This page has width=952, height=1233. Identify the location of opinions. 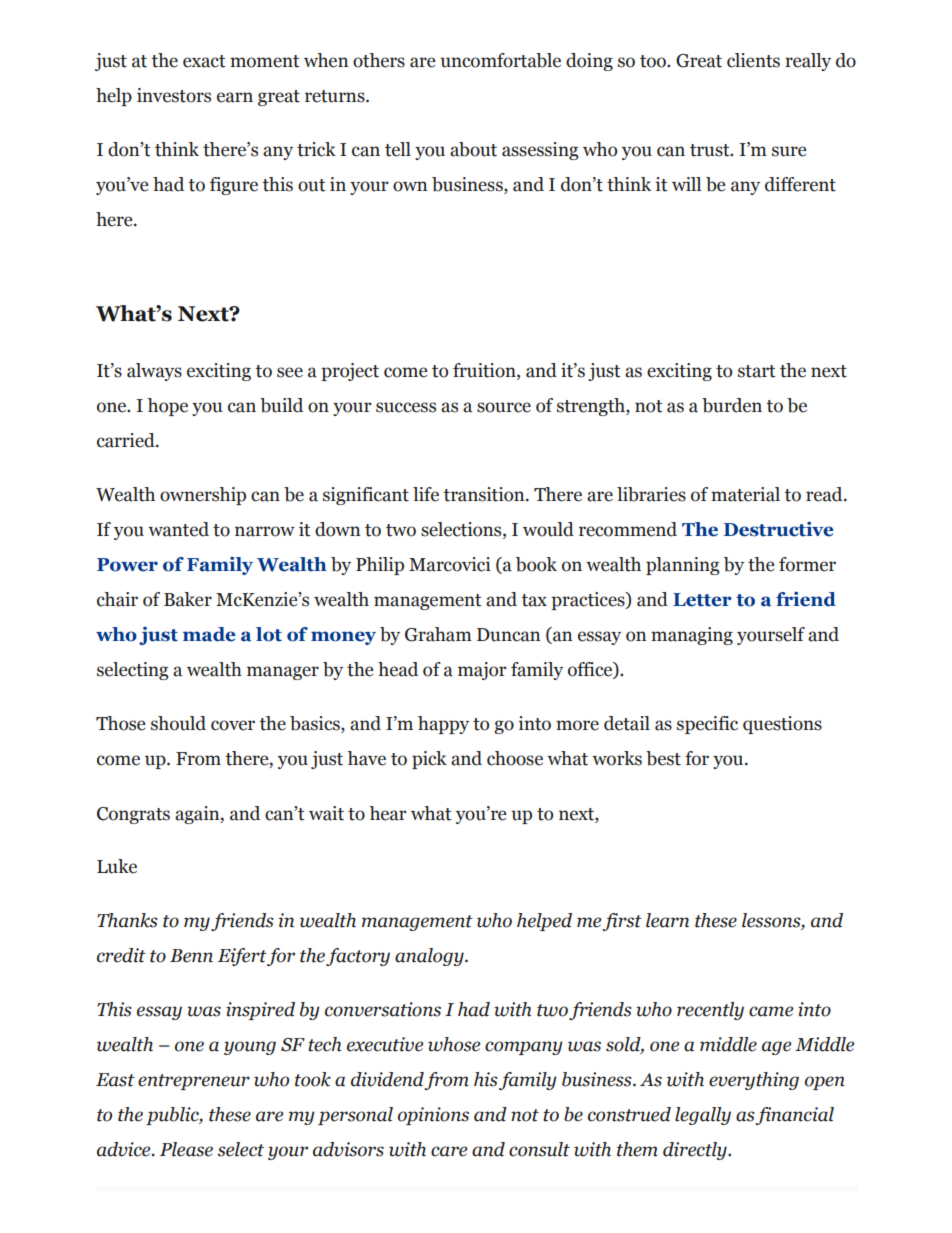
(433, 1116).
